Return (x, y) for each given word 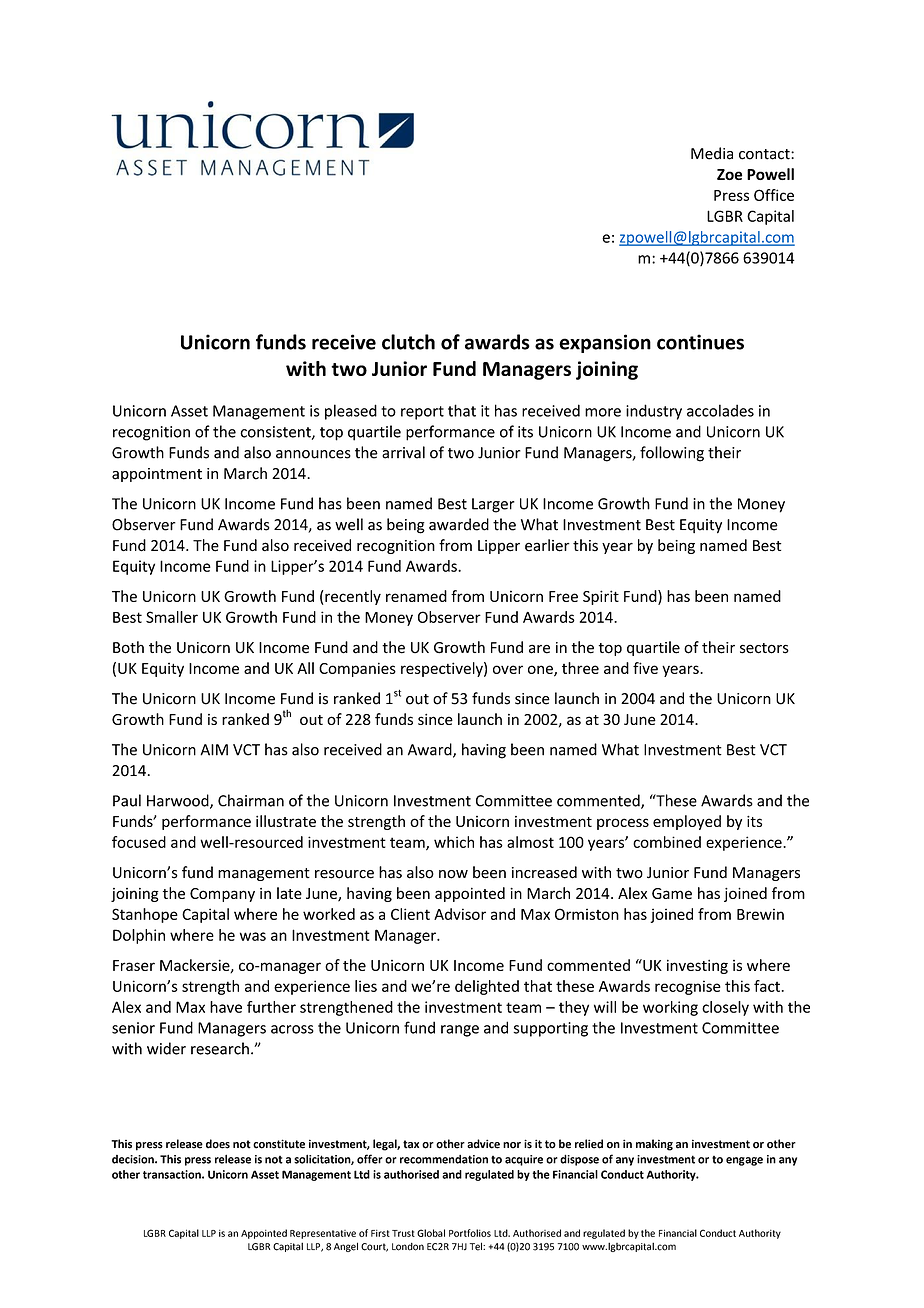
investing (697, 966)
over (508, 669)
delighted (487, 987)
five (645, 668)
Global (431, 1233)
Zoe (729, 174)
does (218, 1144)
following (672, 454)
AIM (214, 750)
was (253, 936)
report (422, 413)
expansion (605, 343)
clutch (408, 342)
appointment (157, 475)
